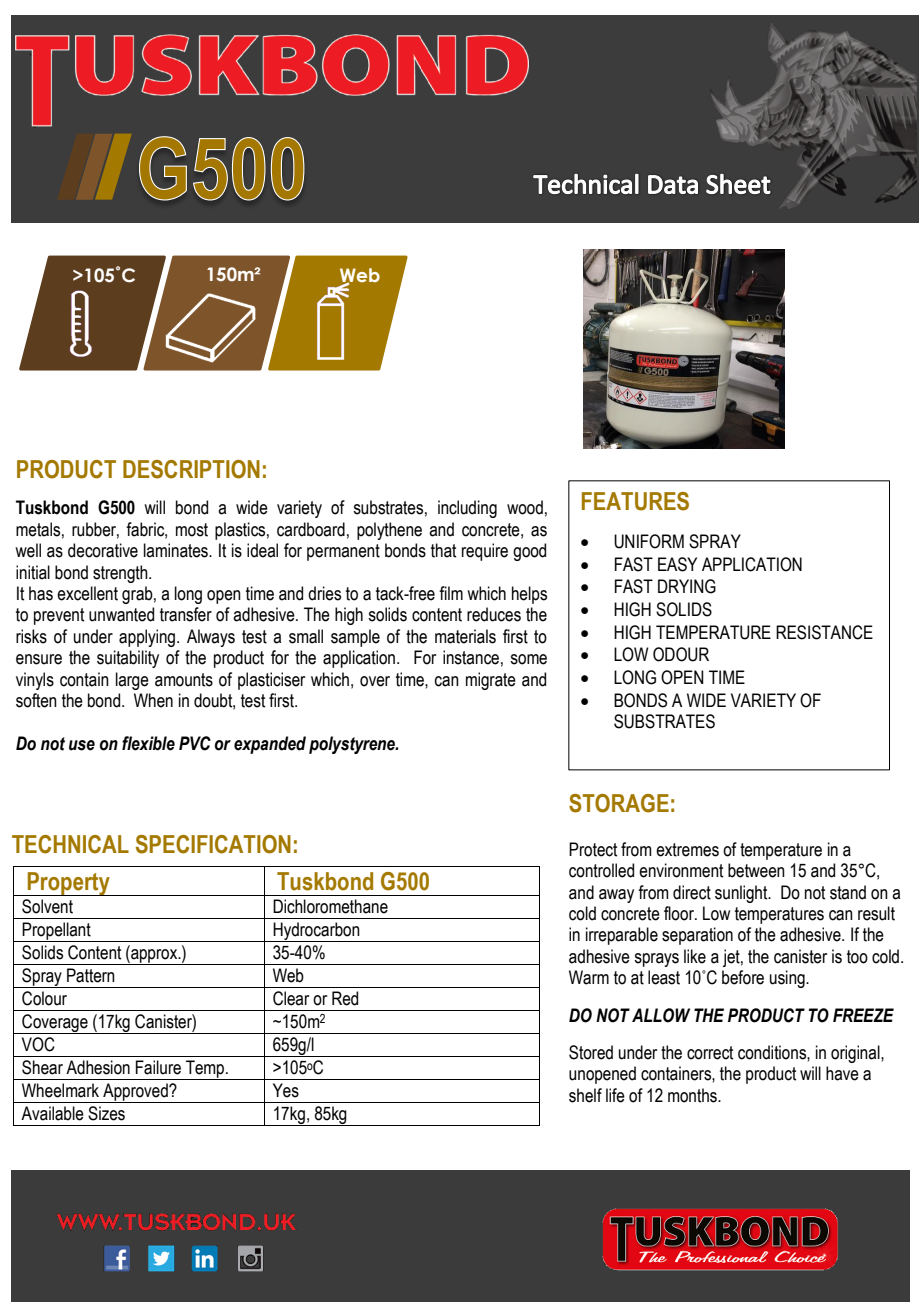  Describe the element at coordinates (585, 1095) in the screenshot. I see `shelf` at that location.
